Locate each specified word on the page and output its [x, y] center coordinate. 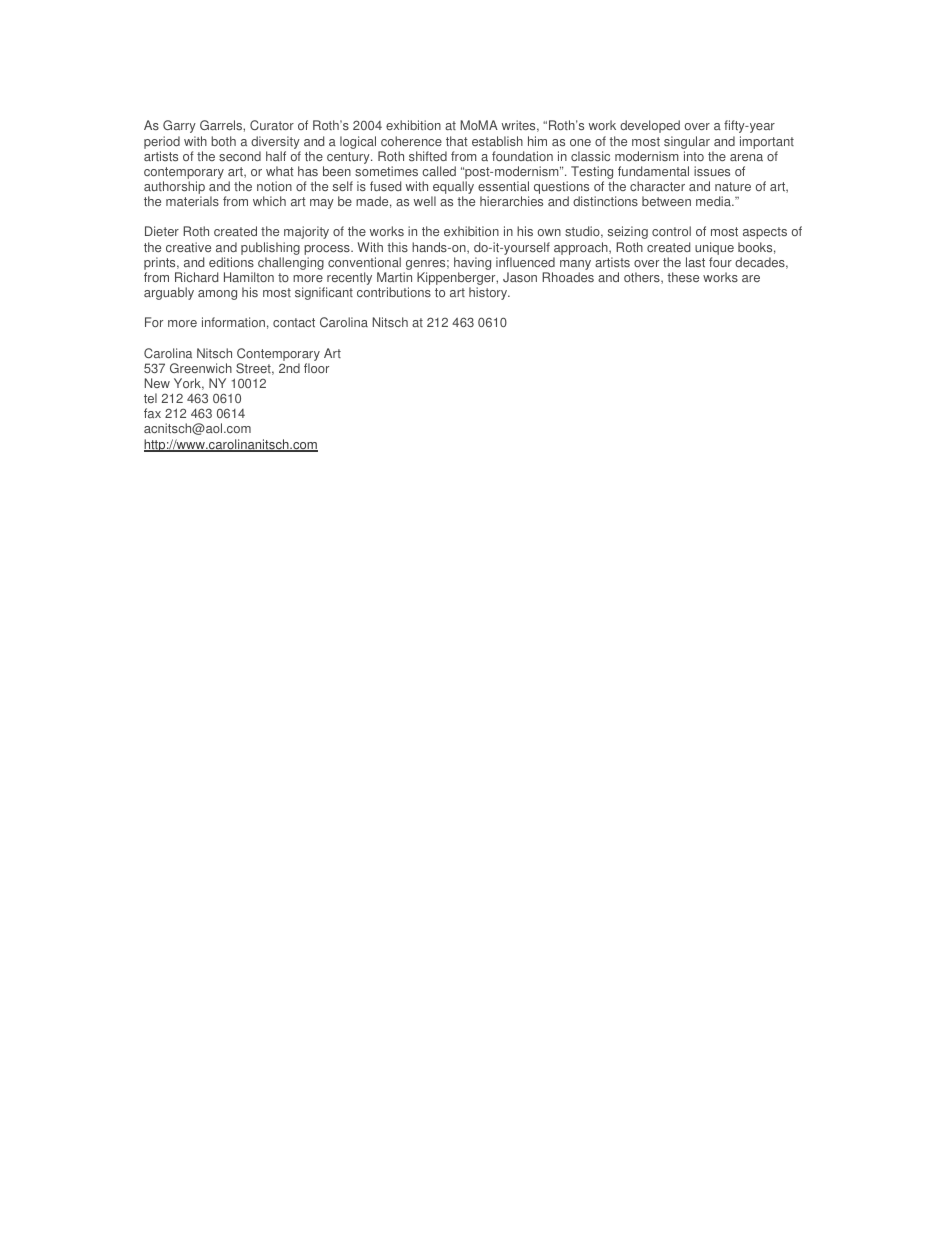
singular [687, 142]
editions [231, 262]
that [457, 141]
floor [316, 368]
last [695, 262]
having [472, 265]
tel [150, 398]
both [223, 141]
